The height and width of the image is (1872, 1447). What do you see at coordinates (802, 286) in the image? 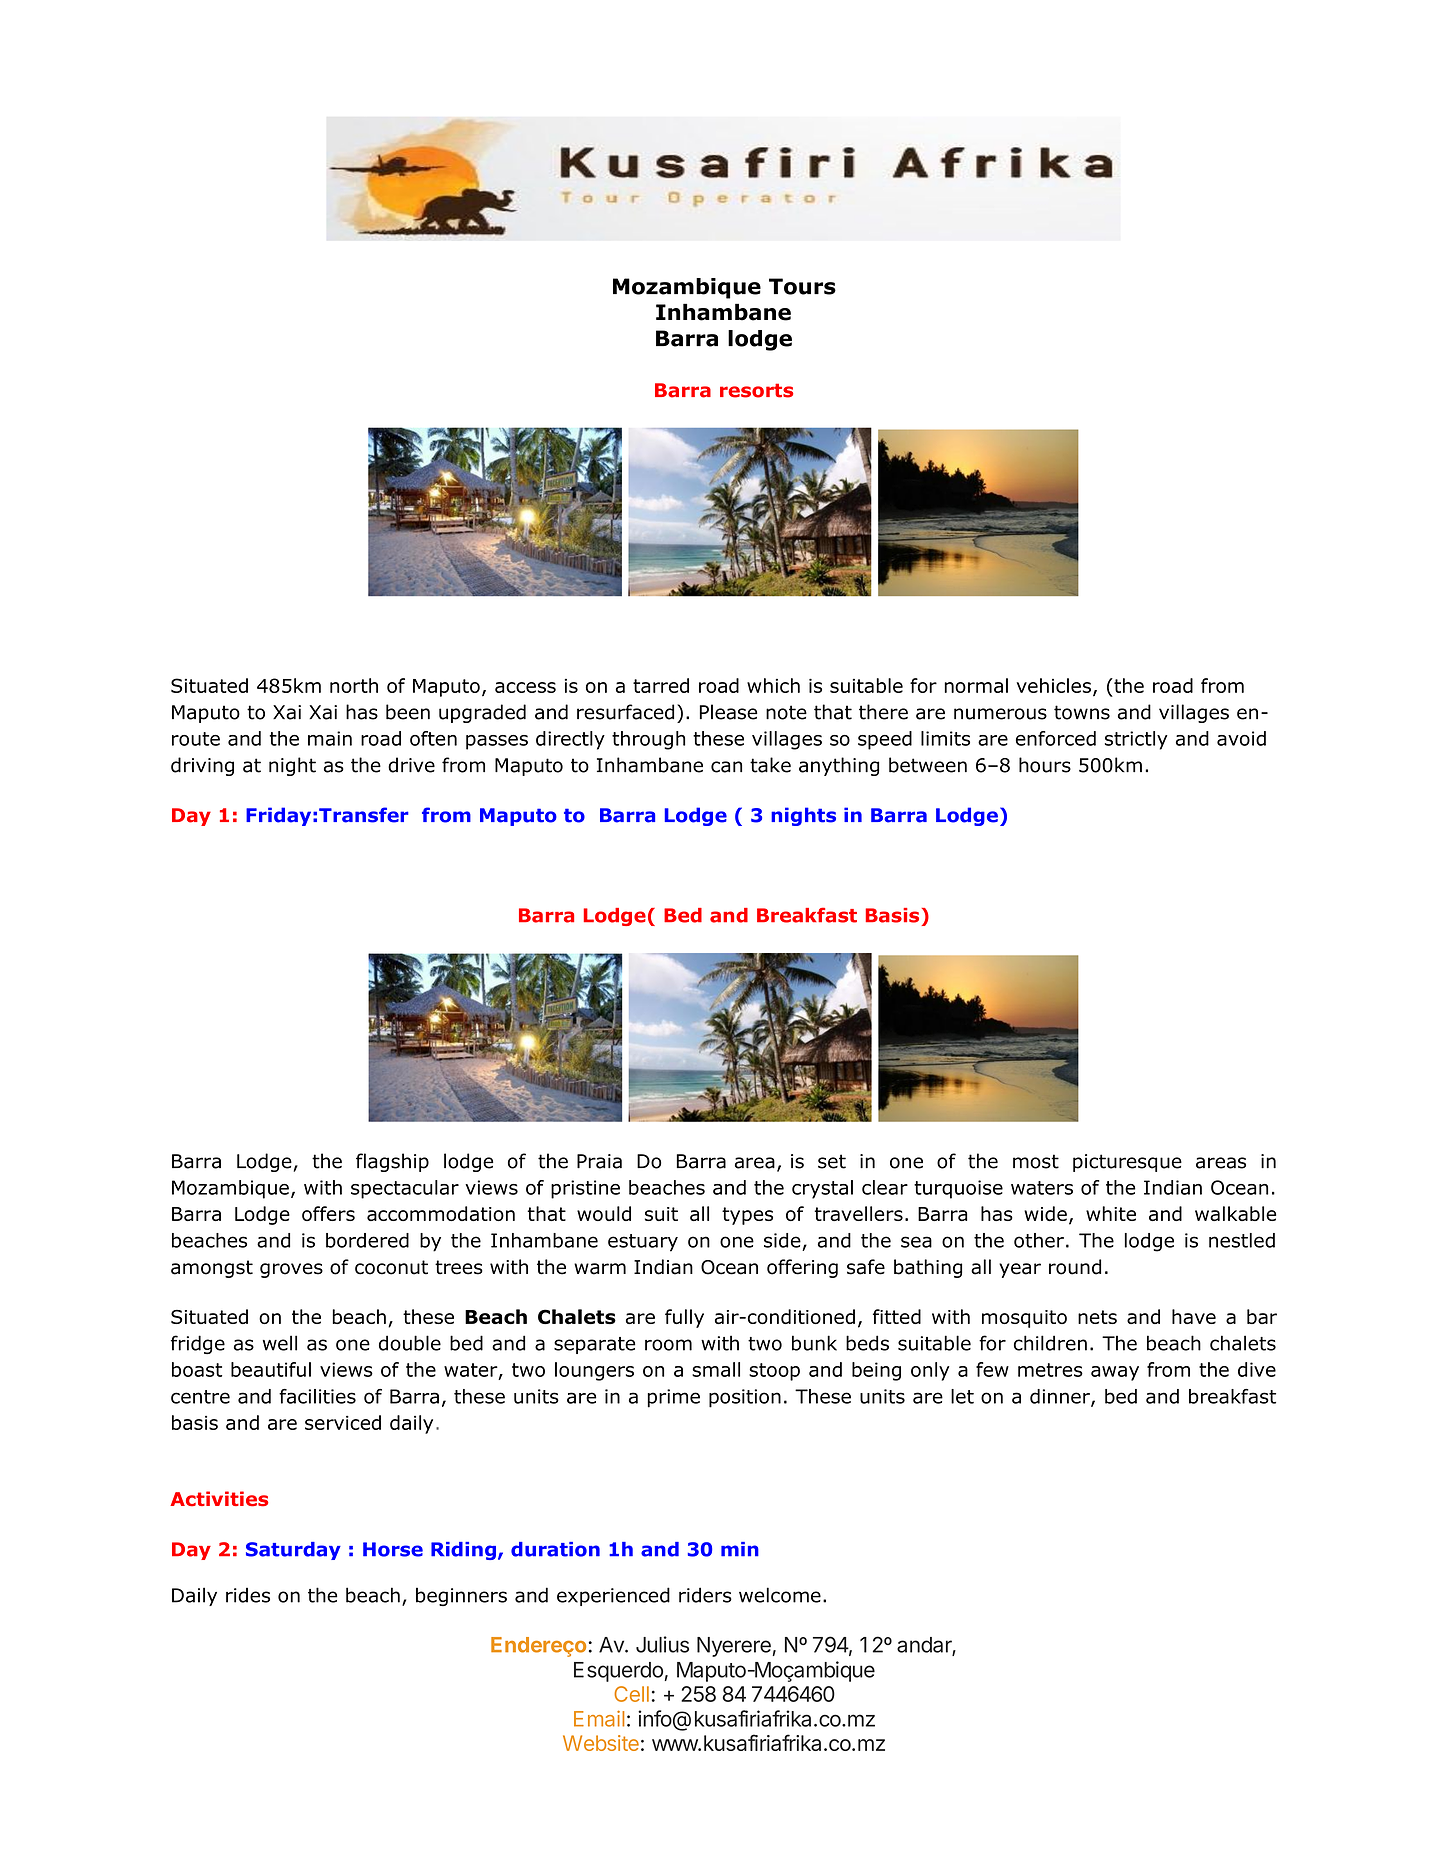
I see `Tours` at bounding box center [802, 286].
